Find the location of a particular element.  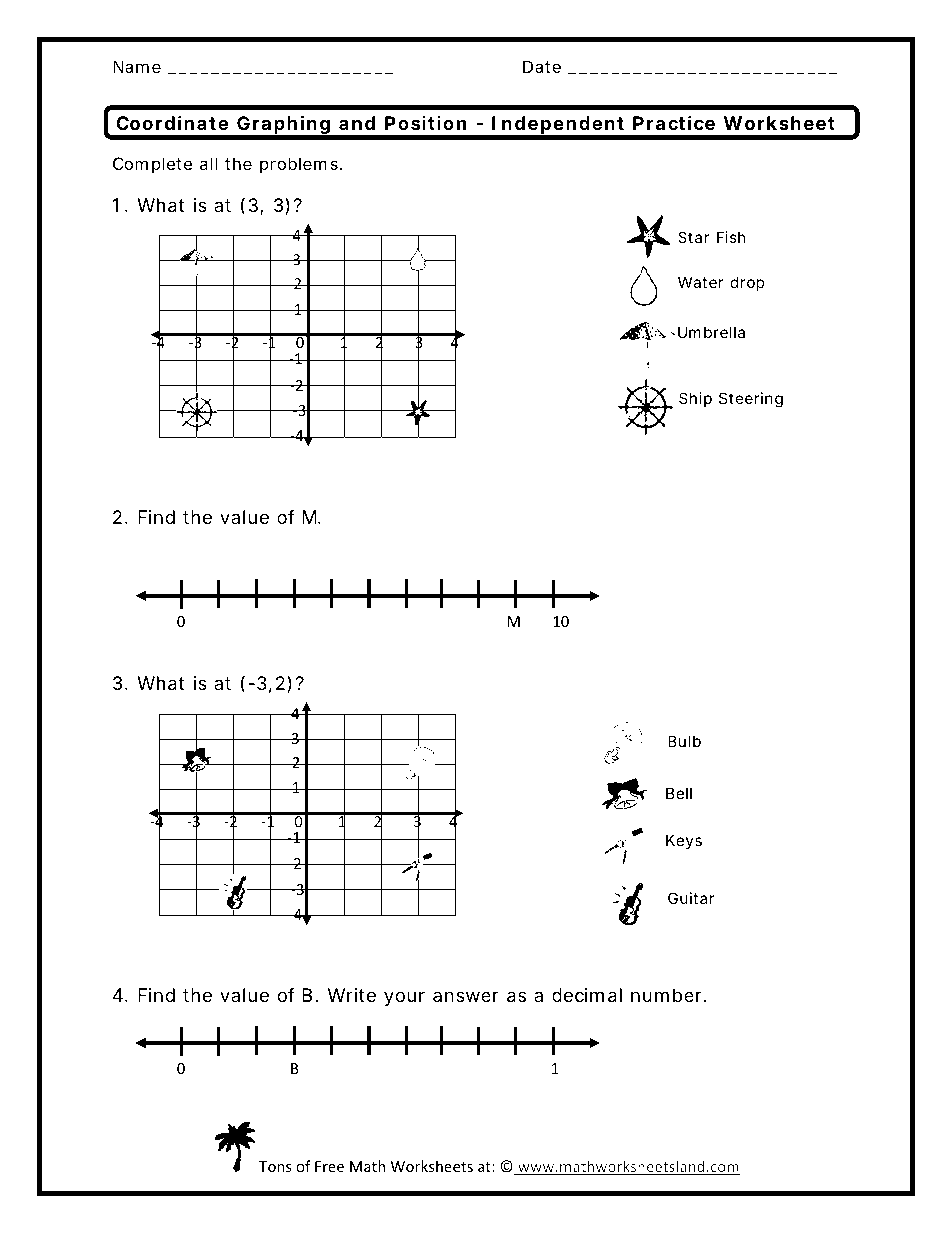

Free is located at coordinates (329, 1166).
